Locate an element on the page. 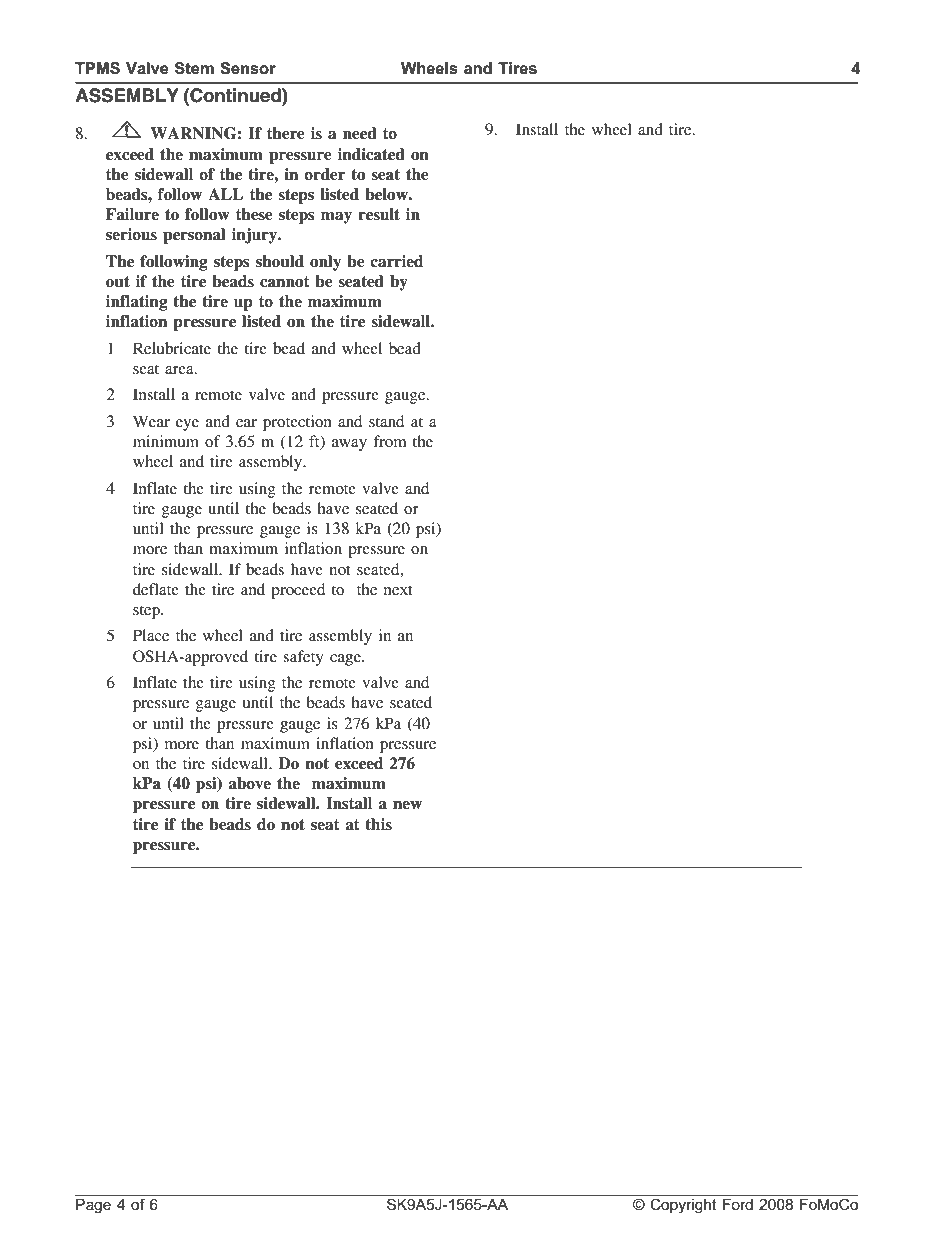  new is located at coordinates (407, 805).
